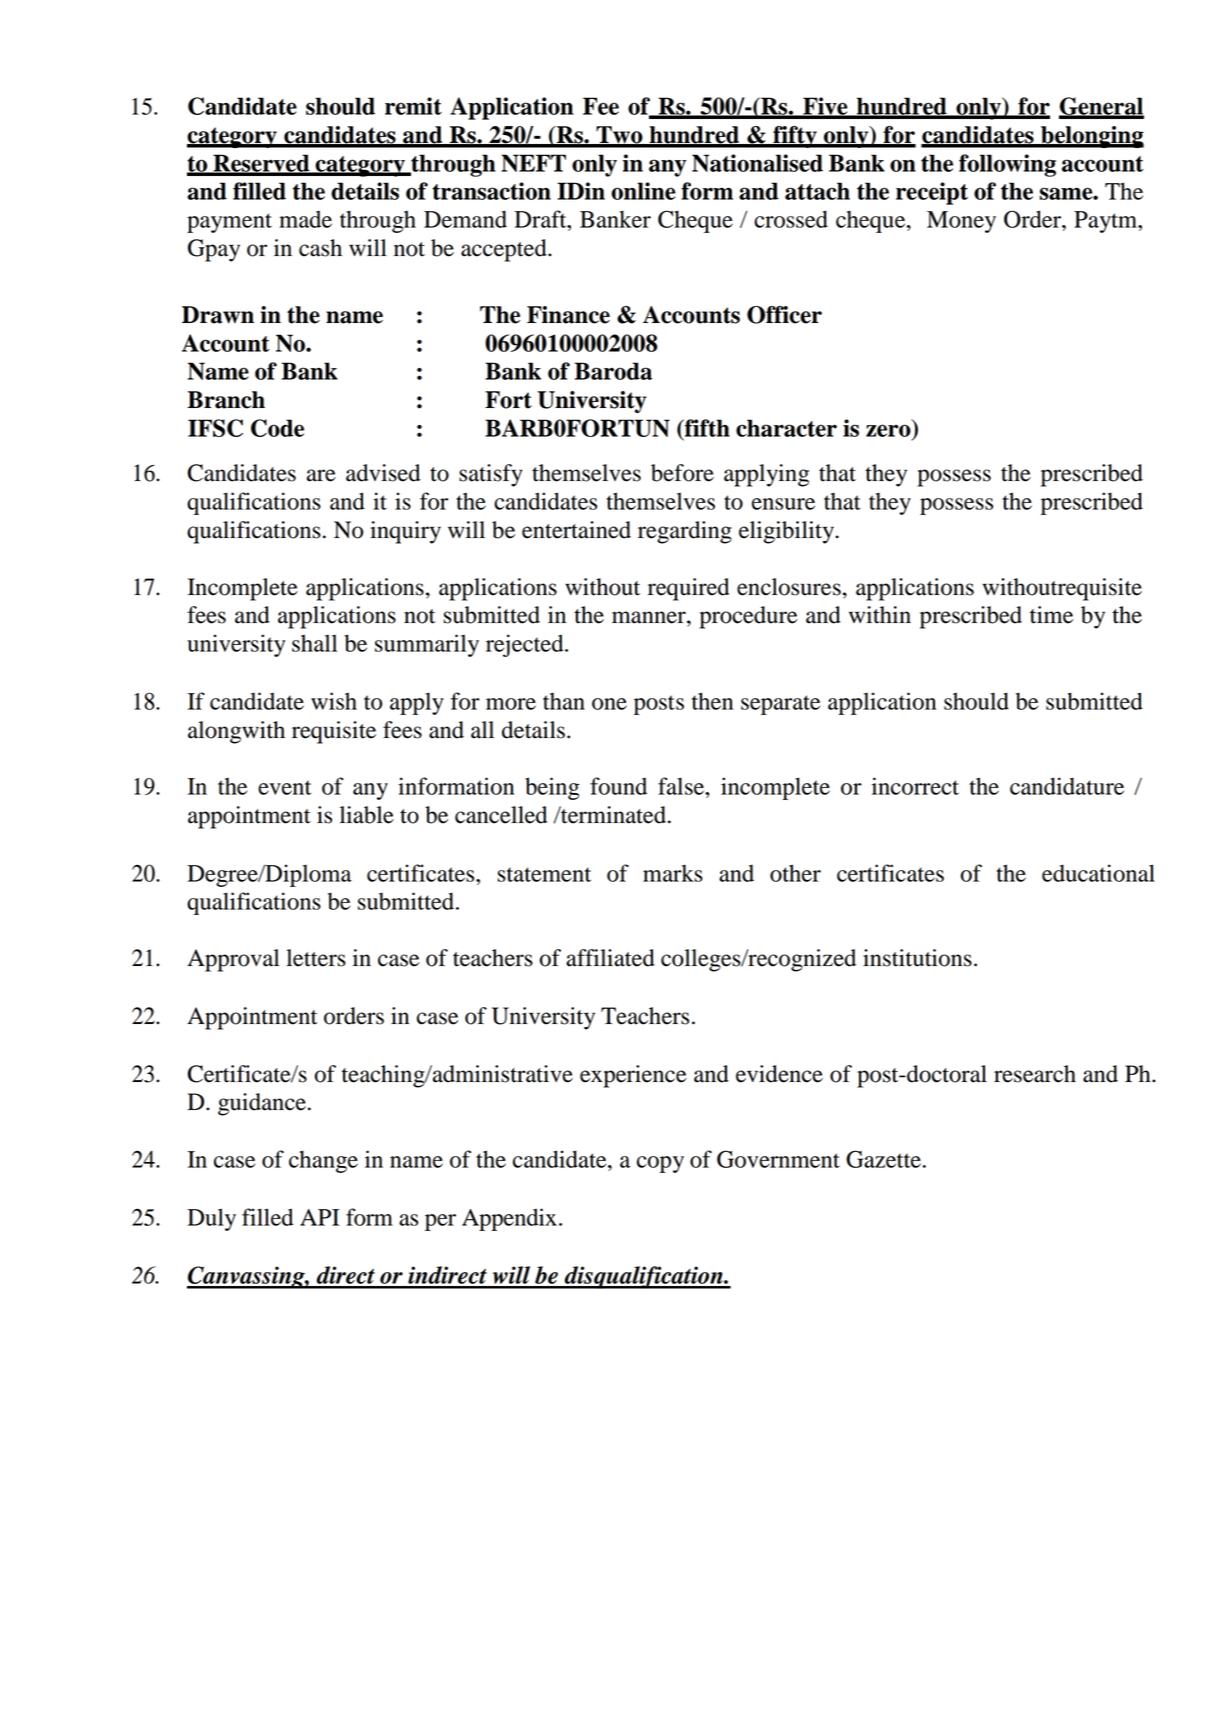 The image size is (1224, 1731). What do you see at coordinates (1007, 165) in the screenshot?
I see `following` at bounding box center [1007, 165].
